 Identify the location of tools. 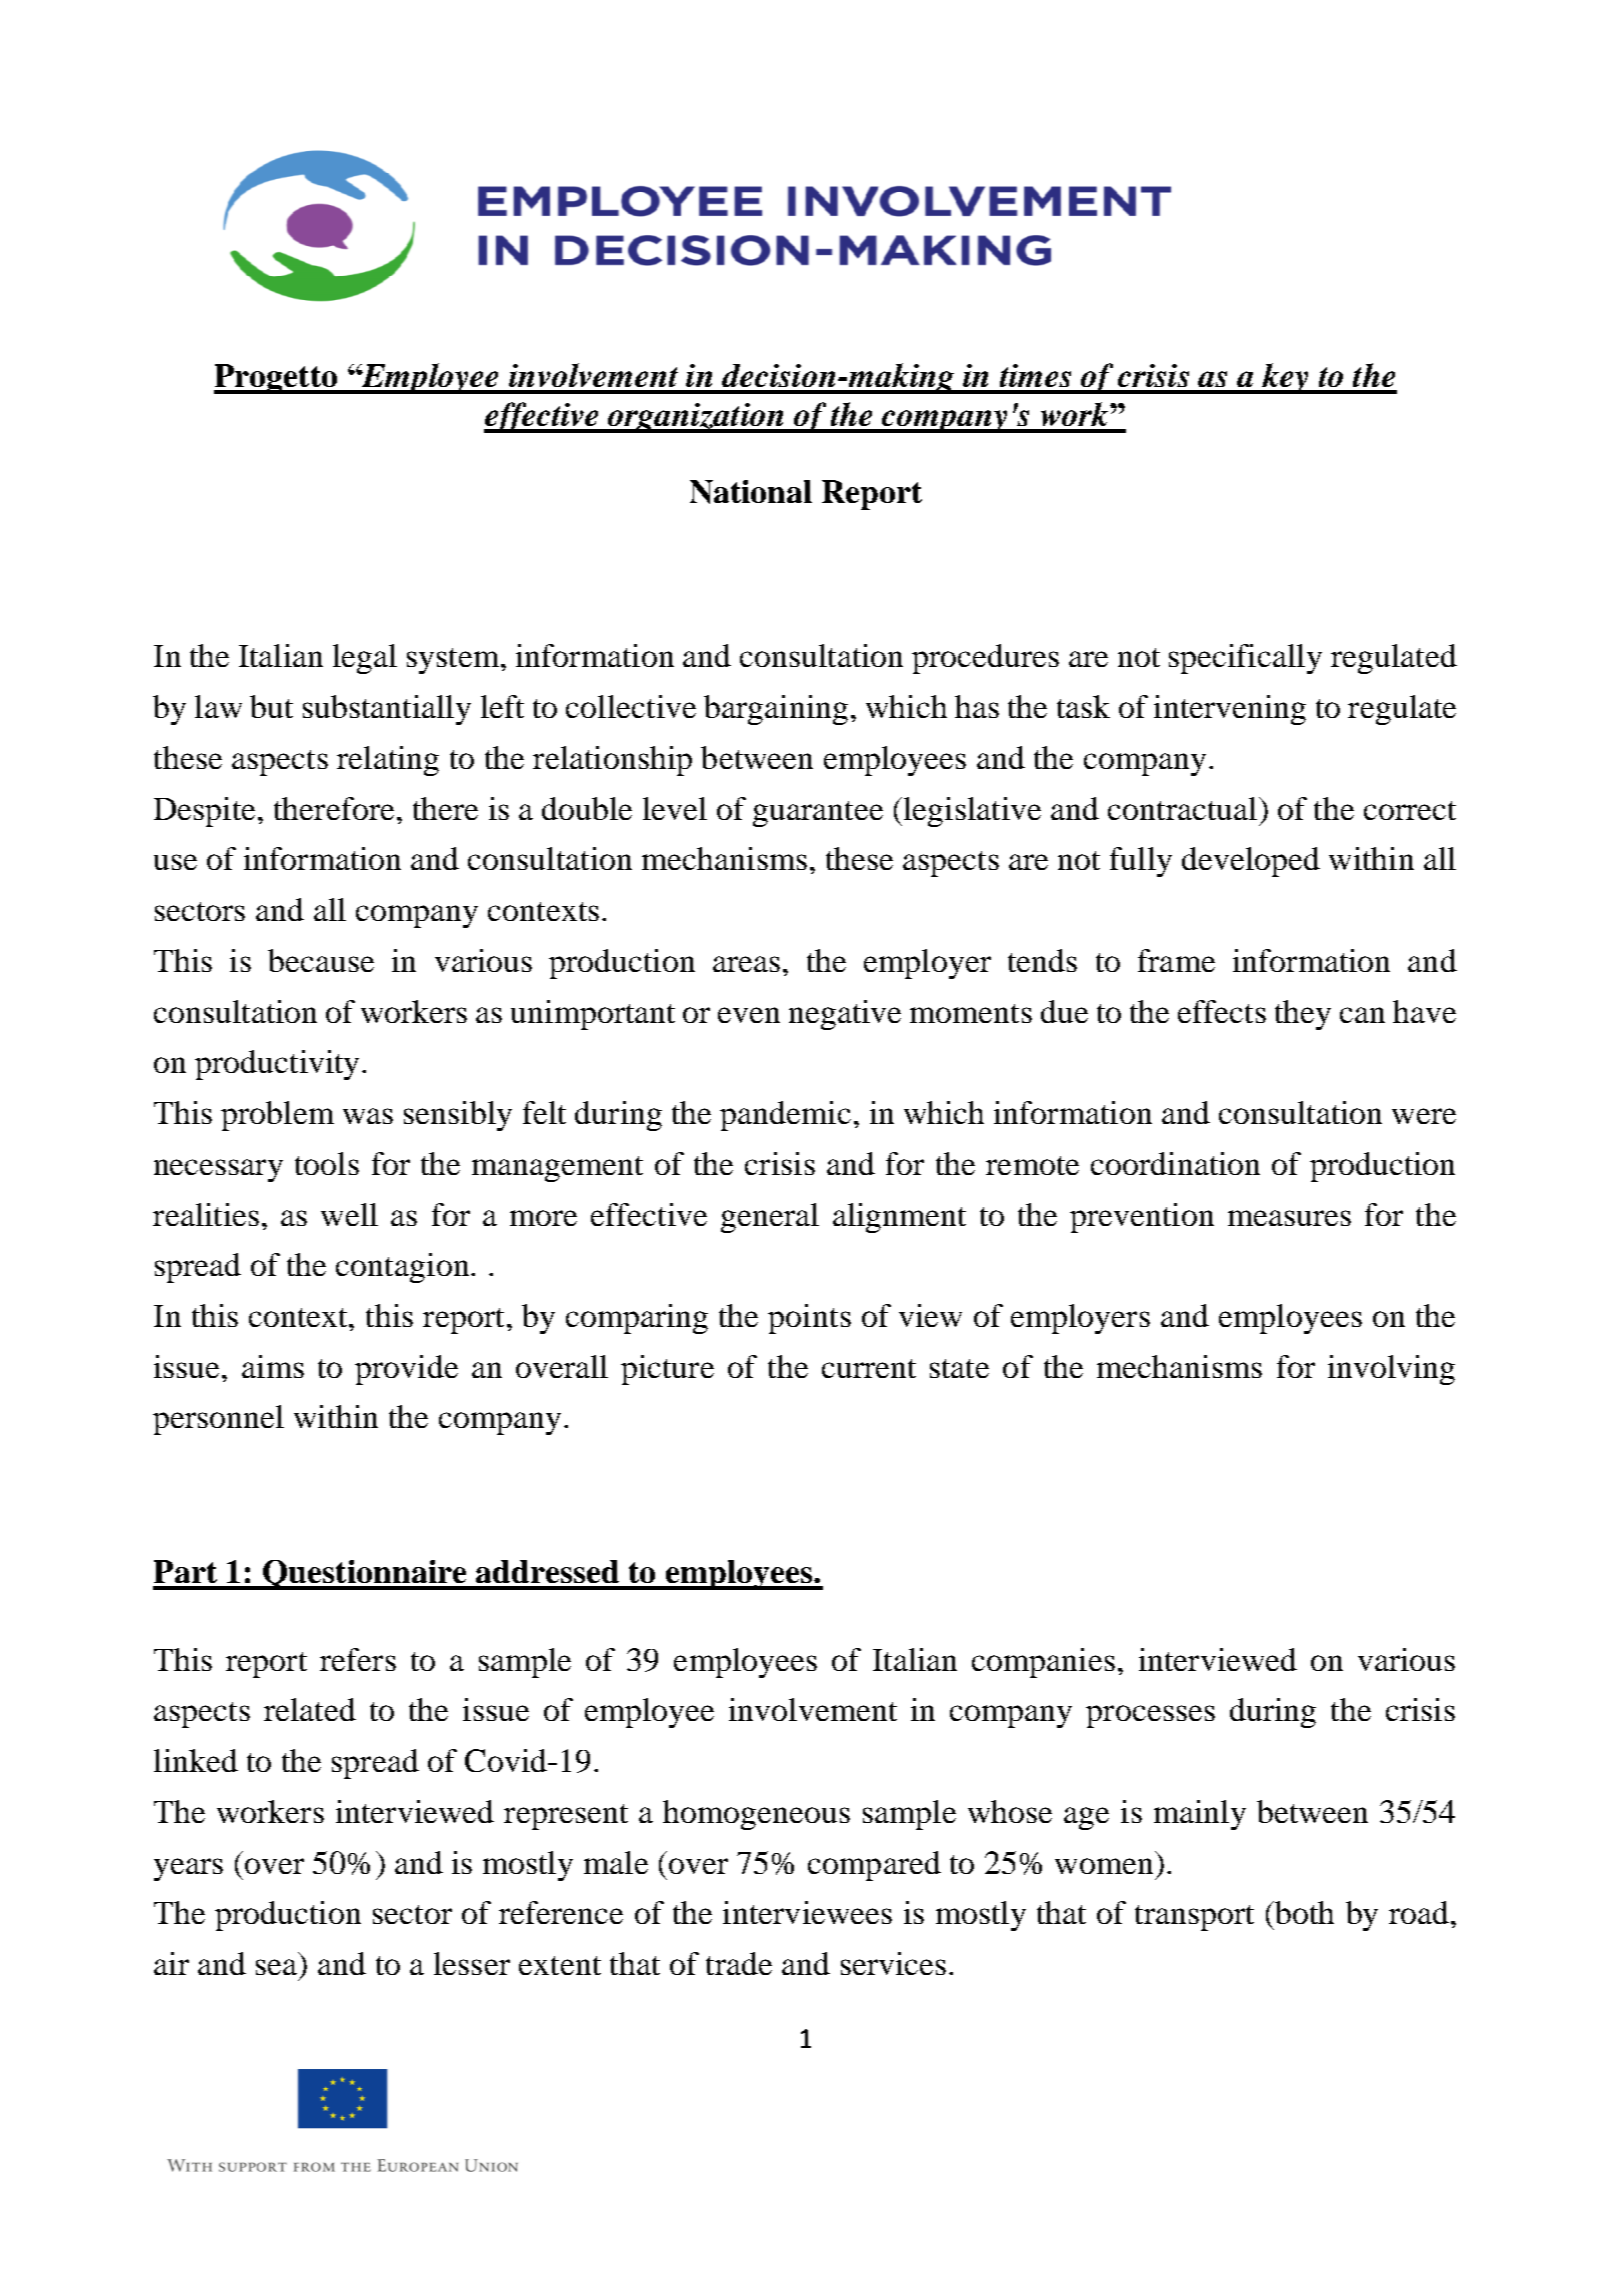
(327, 1163).
